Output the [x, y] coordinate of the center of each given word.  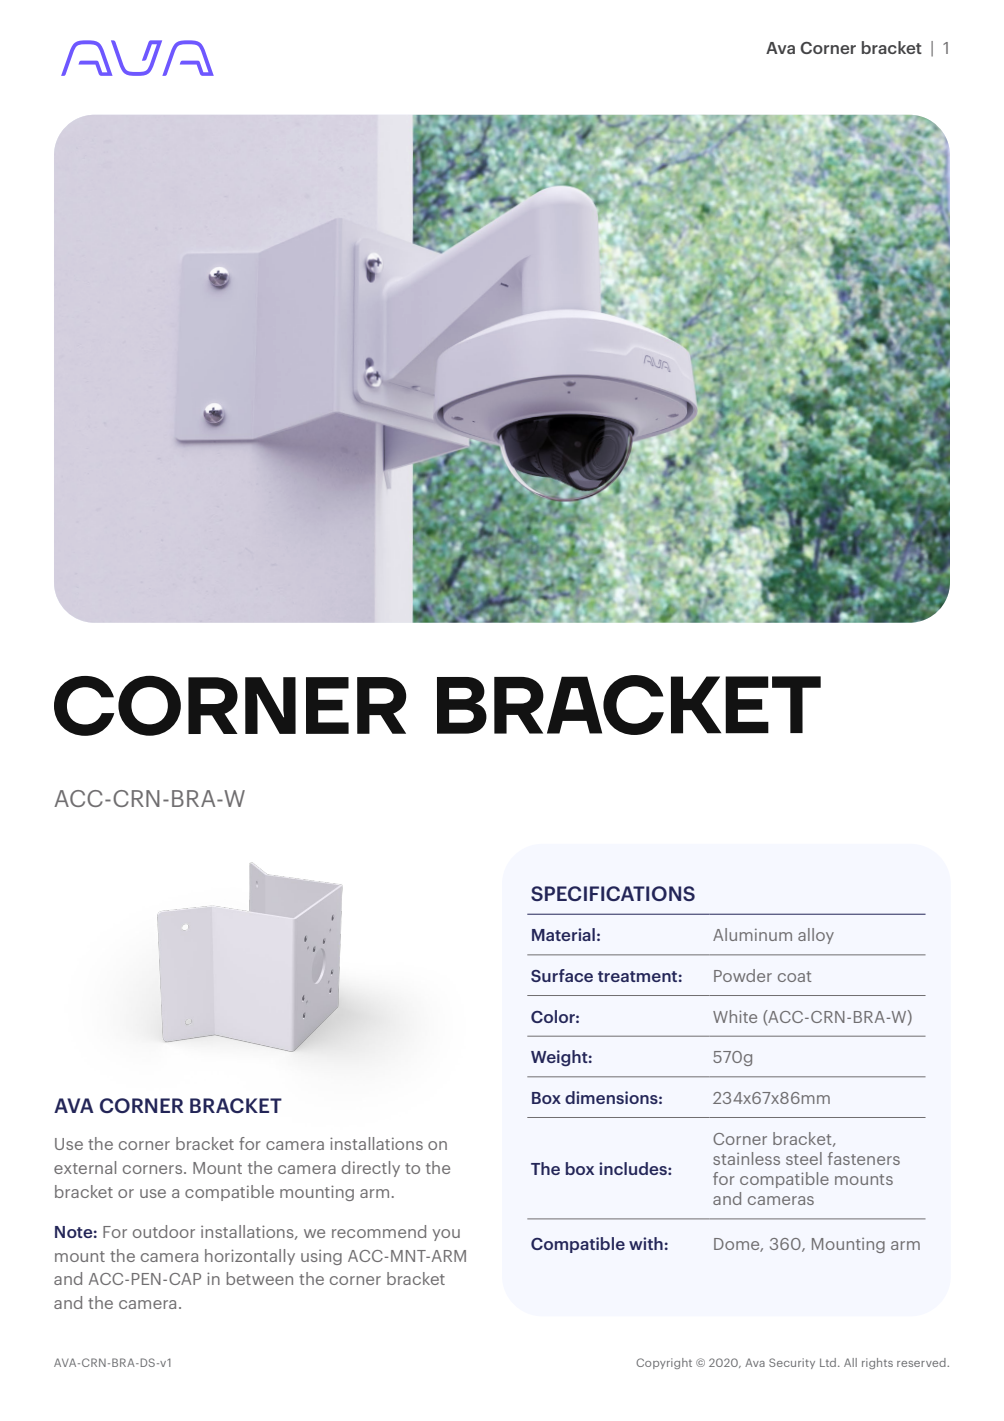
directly [371, 1169]
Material [563, 934]
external [85, 1167]
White [735, 1016]
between [260, 1278]
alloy [816, 936]
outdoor [164, 1231]
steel [804, 1158]
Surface [562, 975]
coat [794, 976]
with [646, 1243]
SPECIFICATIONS [613, 893]
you [446, 1235]
